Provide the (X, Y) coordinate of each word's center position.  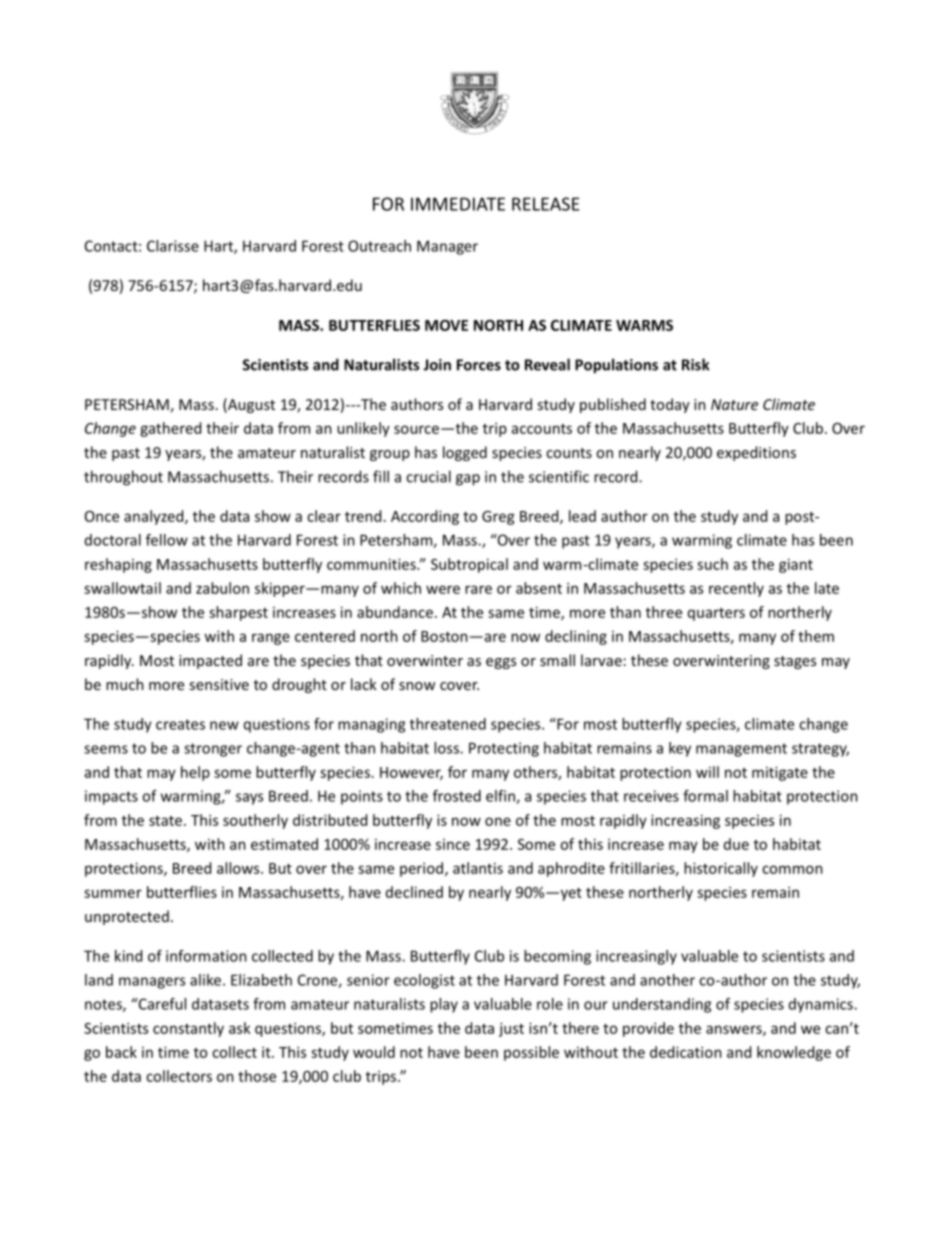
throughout (123, 478)
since (453, 844)
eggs (501, 663)
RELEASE (546, 204)
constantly (188, 1029)
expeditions (756, 453)
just (511, 1029)
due (736, 844)
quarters (716, 614)
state (167, 821)
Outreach (379, 246)
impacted (210, 661)
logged (465, 453)
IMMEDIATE (458, 204)
